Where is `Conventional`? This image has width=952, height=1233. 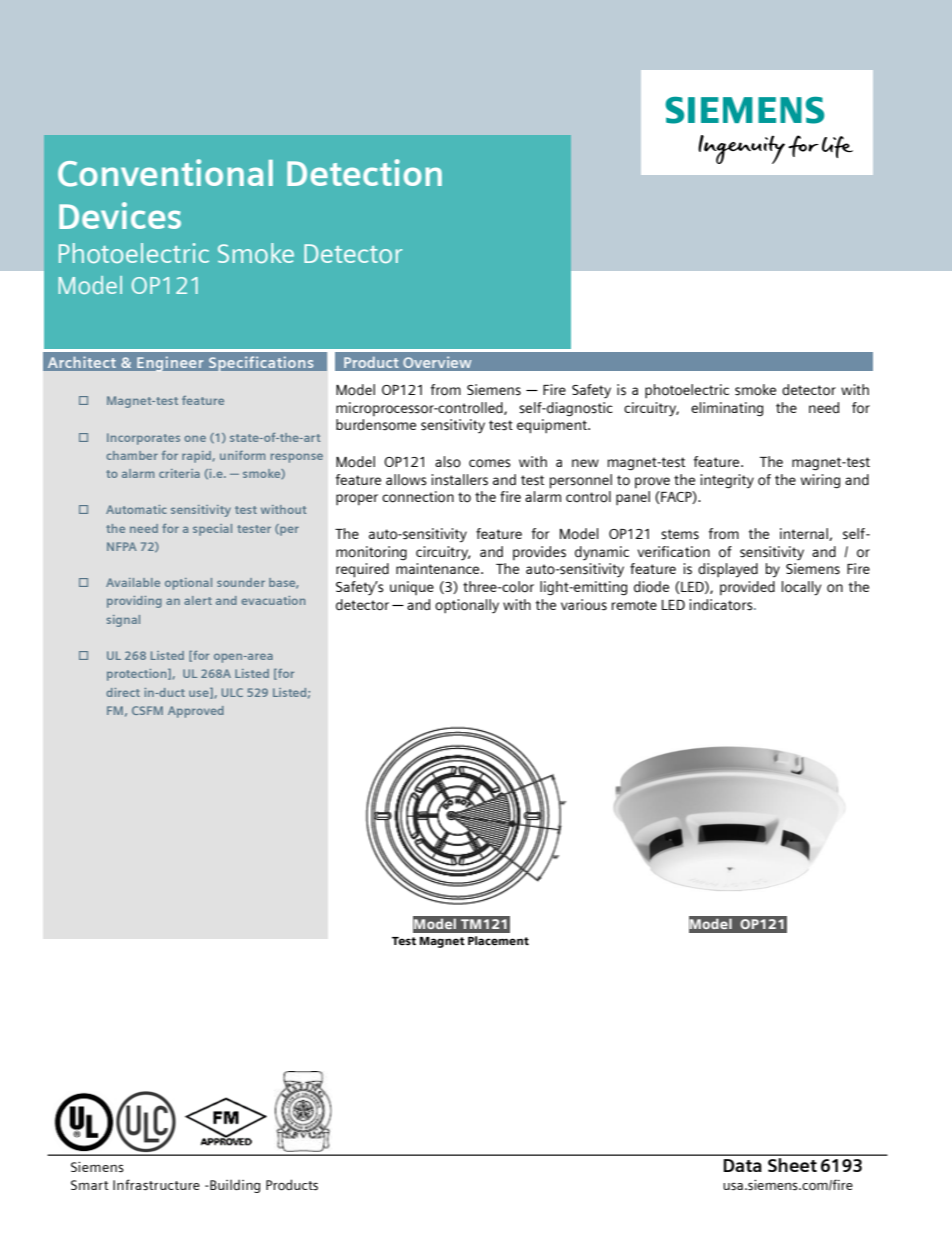
Conventional is located at coordinates (165, 173).
